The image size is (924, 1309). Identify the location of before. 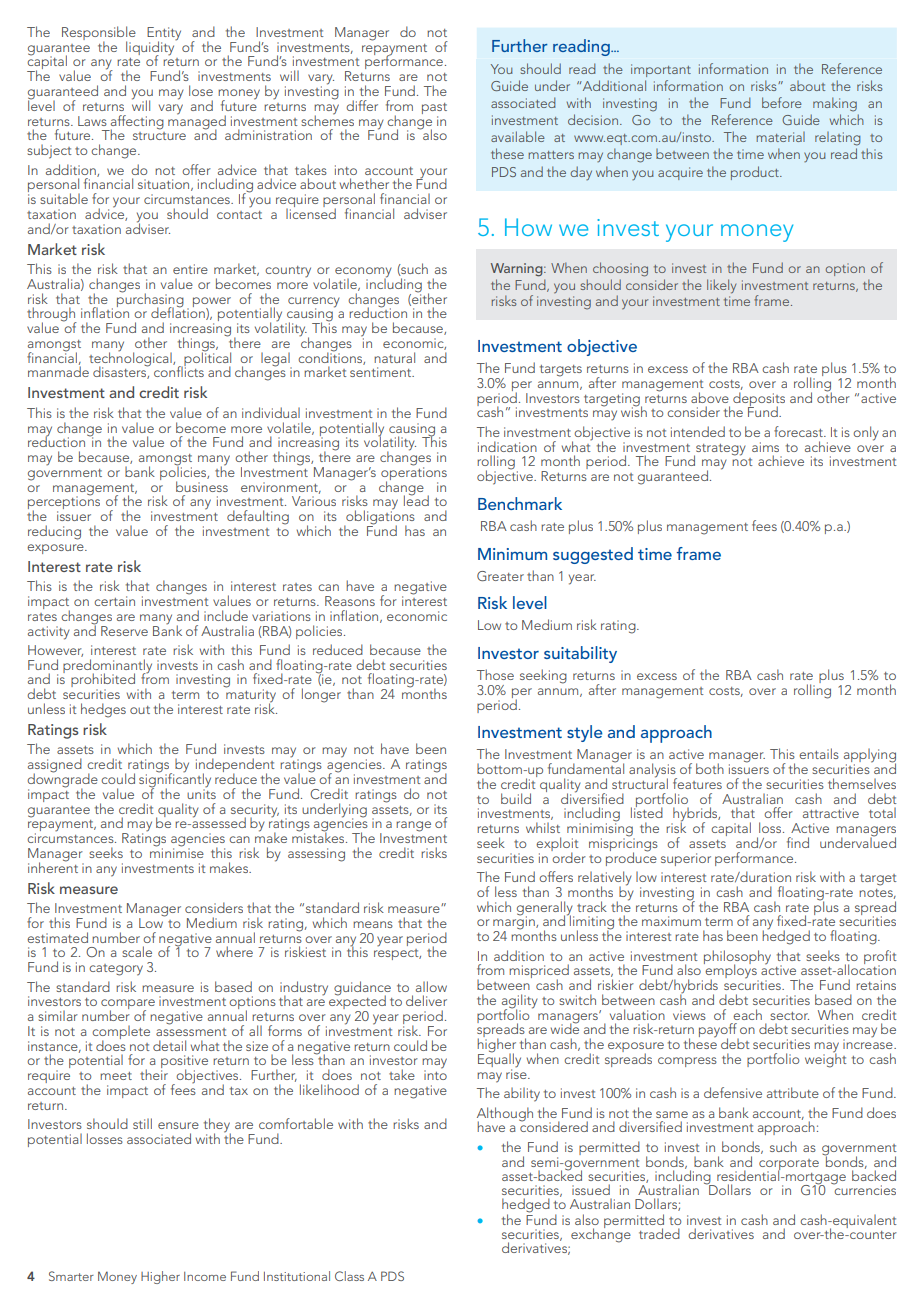
(782, 102).
